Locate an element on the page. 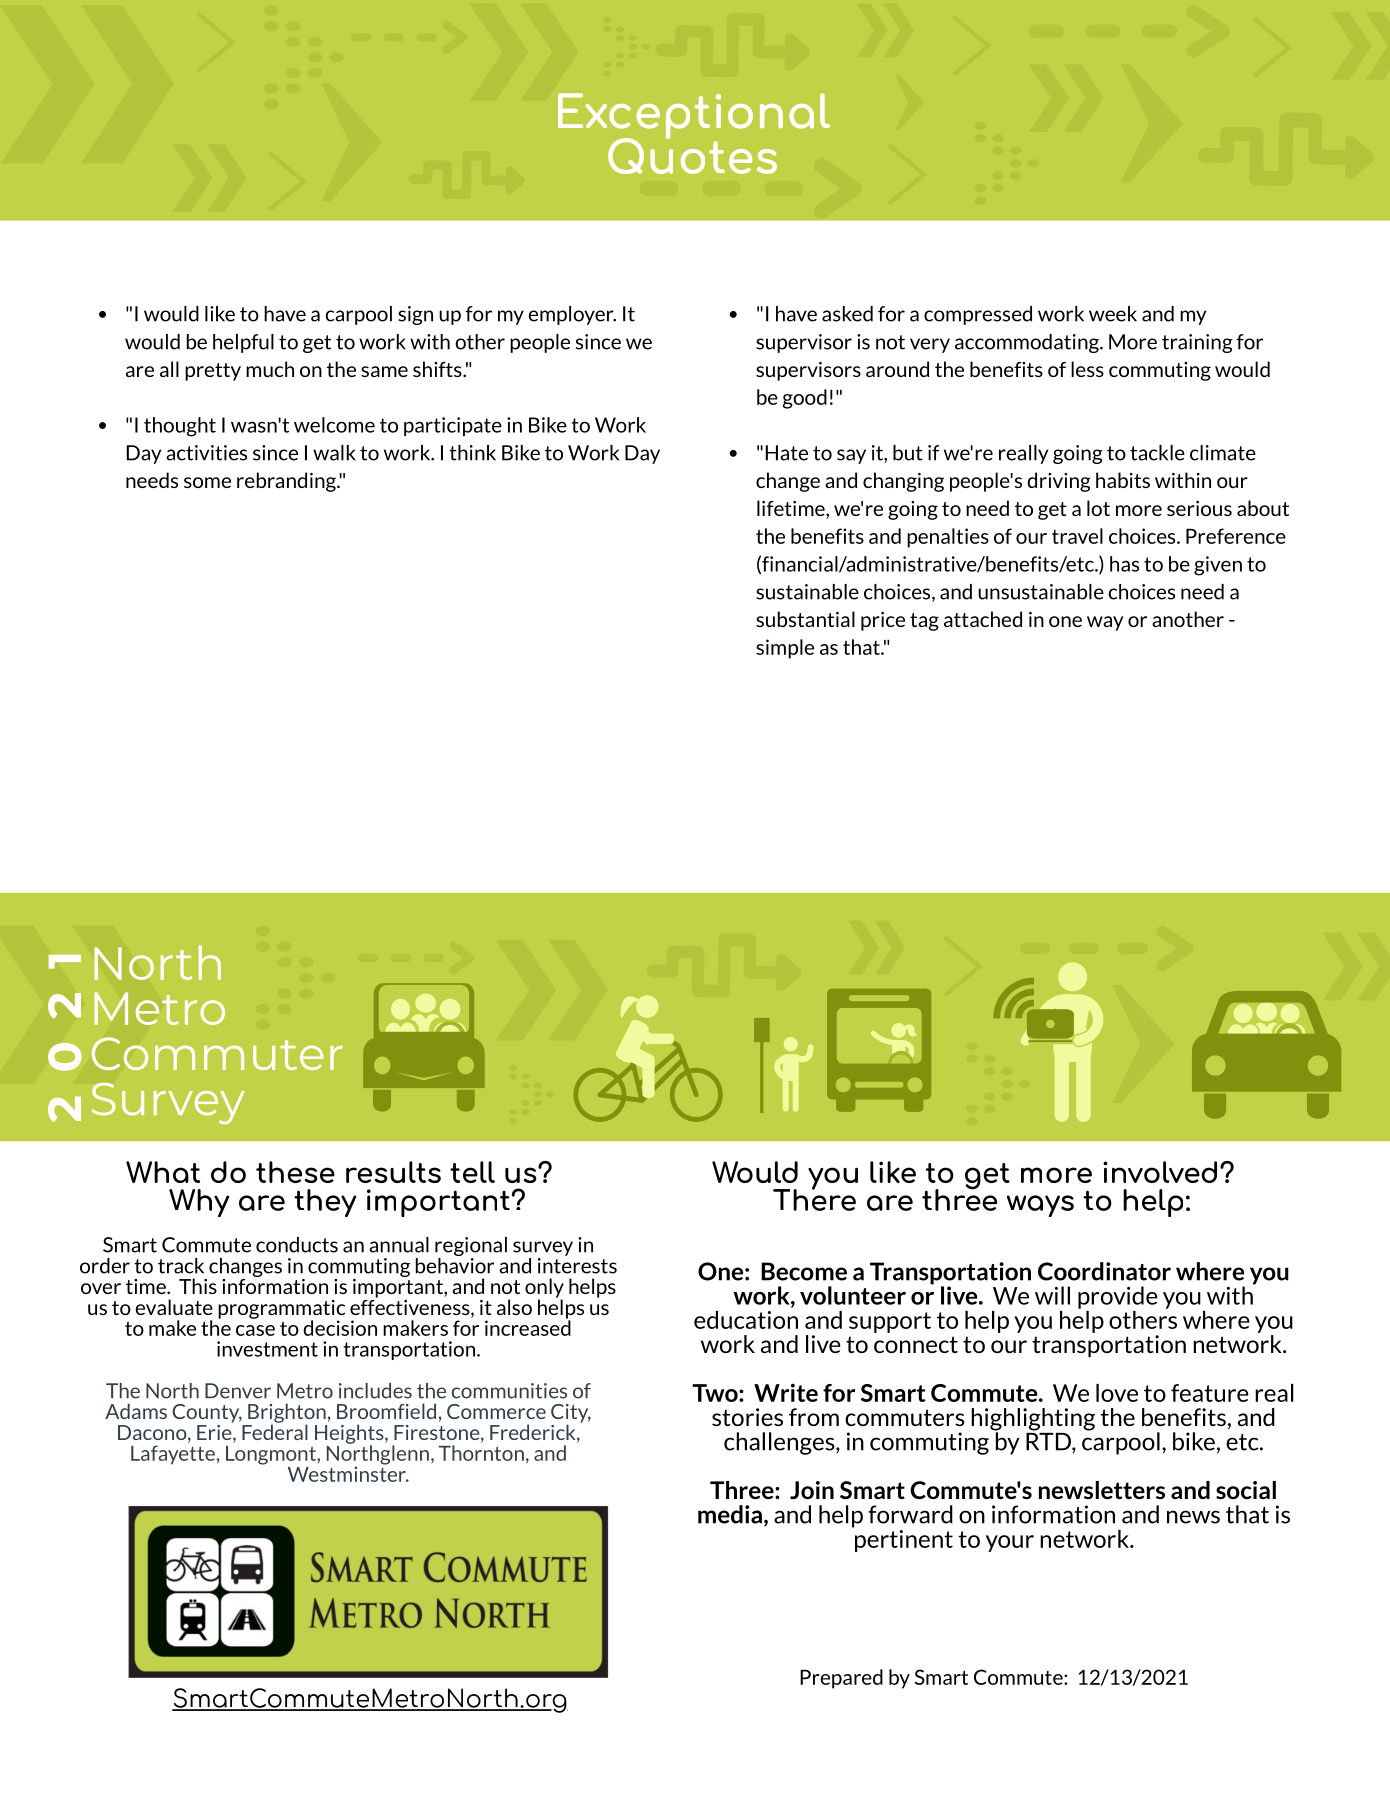 The image size is (1390, 1797). Quotes is located at coordinates (692, 155).
